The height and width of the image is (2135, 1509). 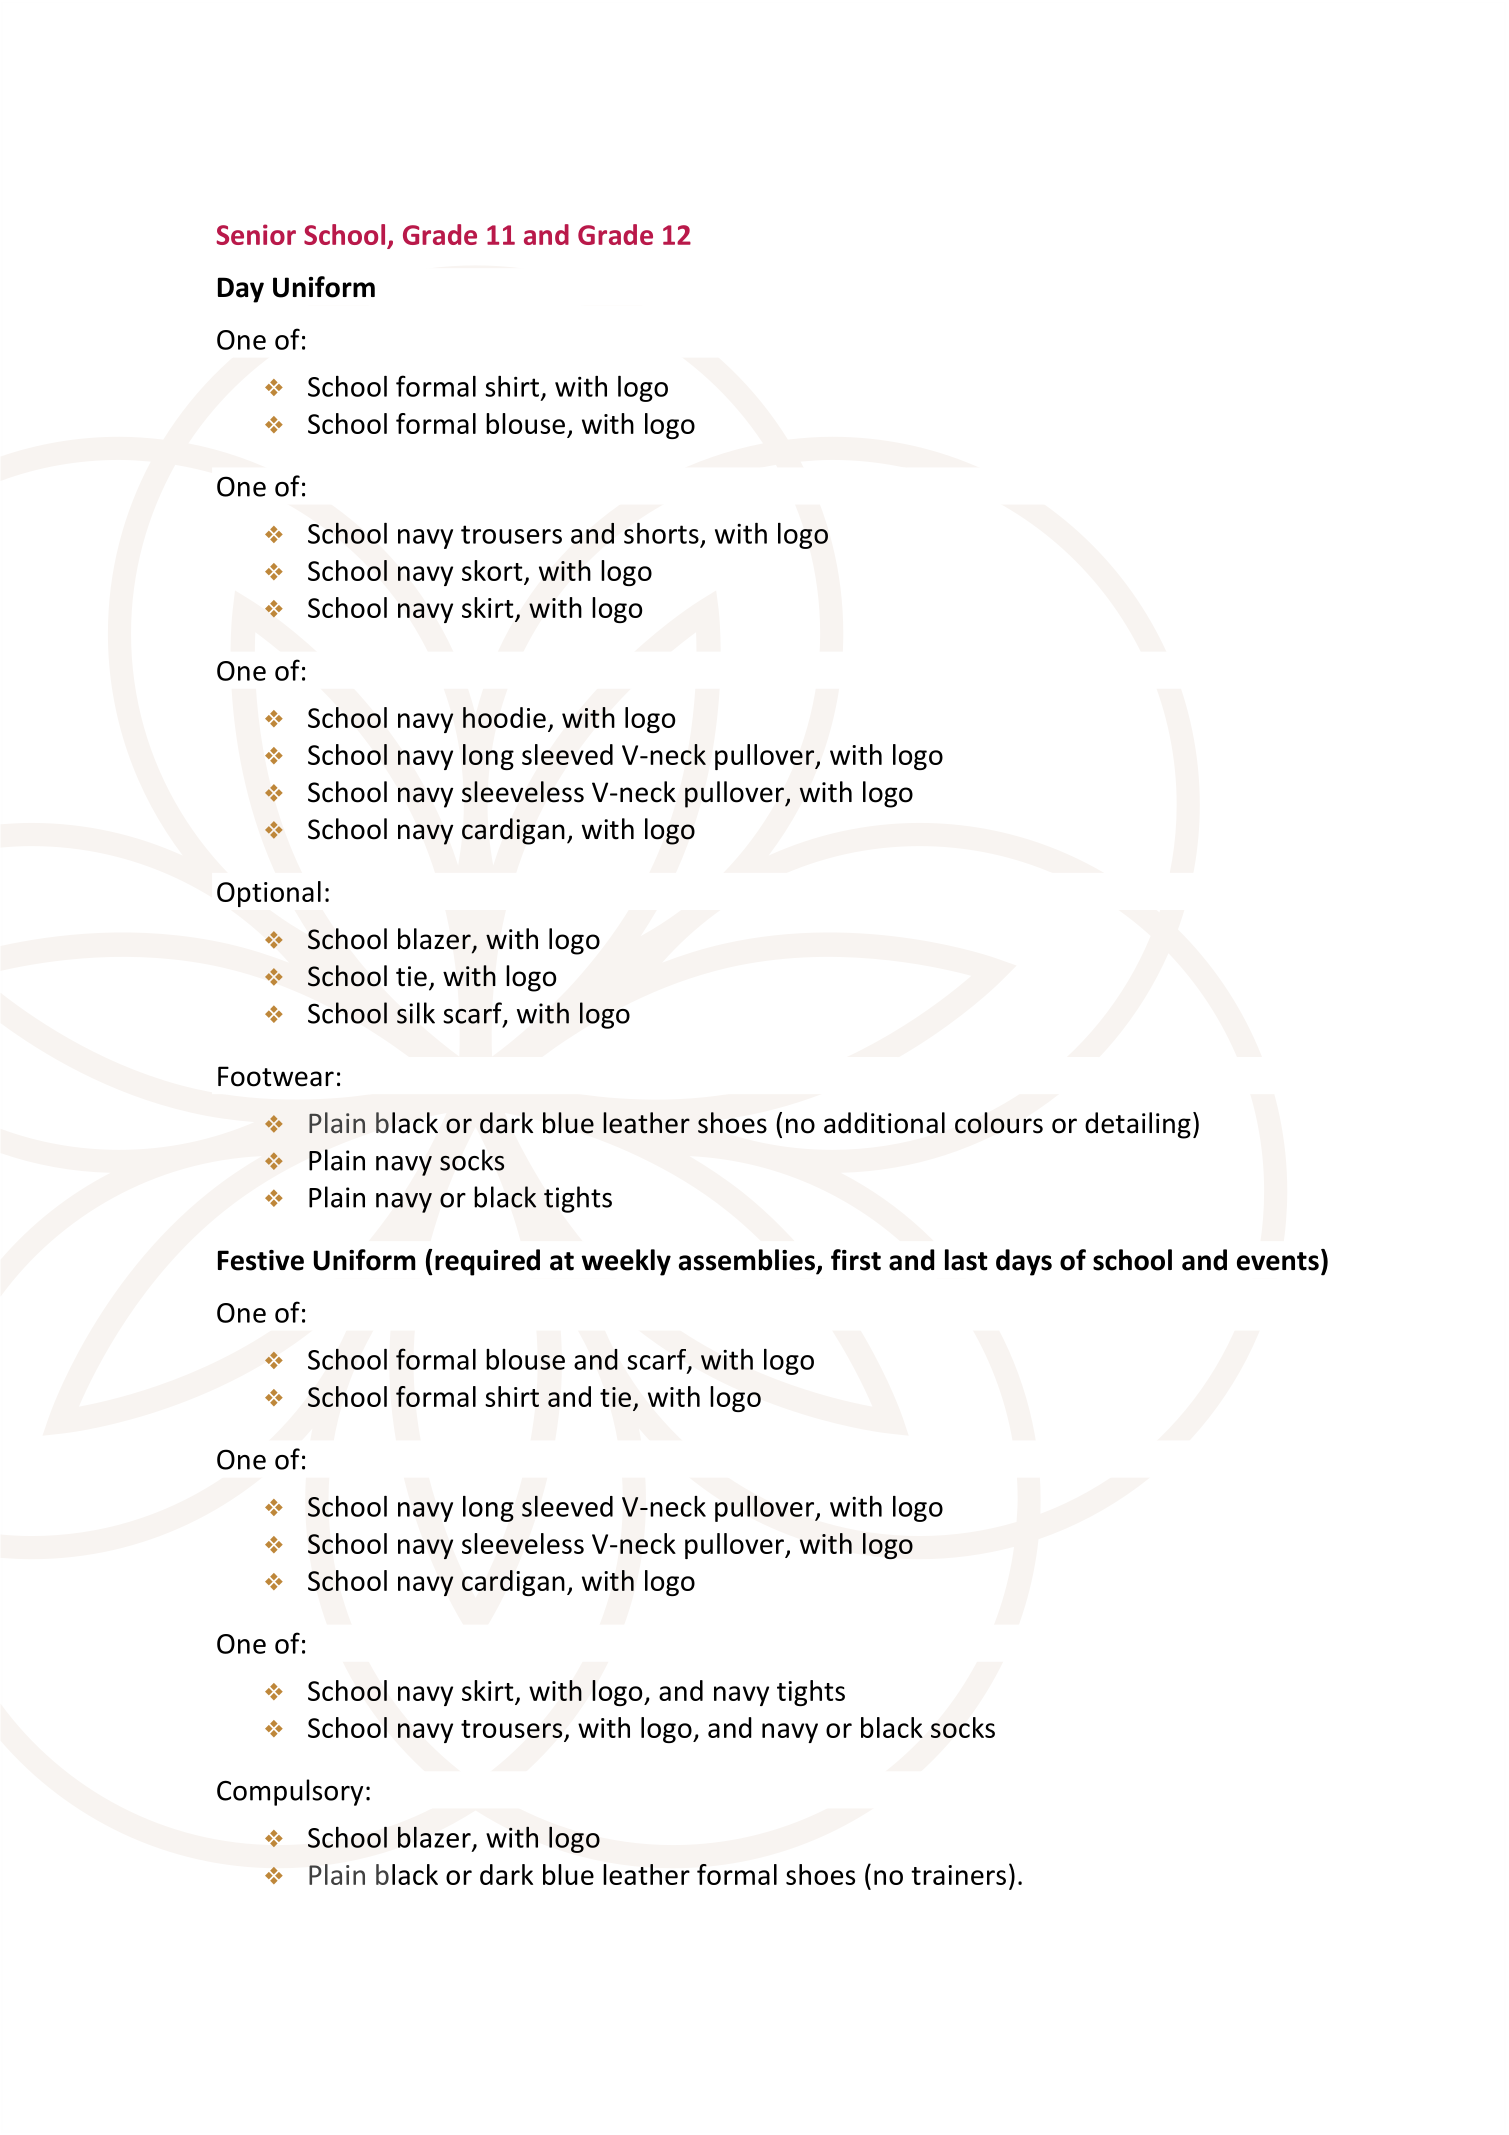 What do you see at coordinates (661, 533) in the image?
I see `shorts` at bounding box center [661, 533].
